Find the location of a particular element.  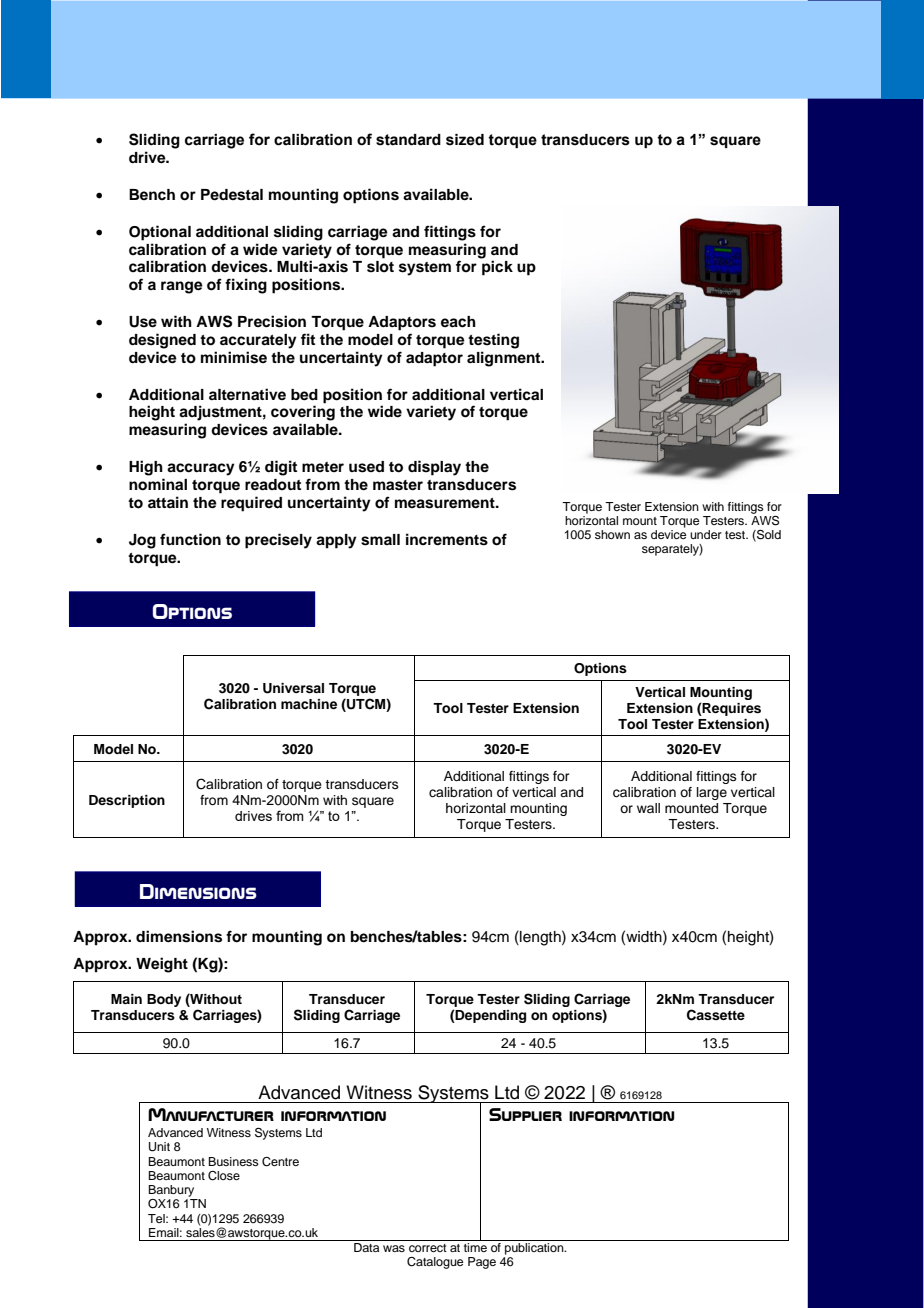

Page is located at coordinates (482, 1263).
